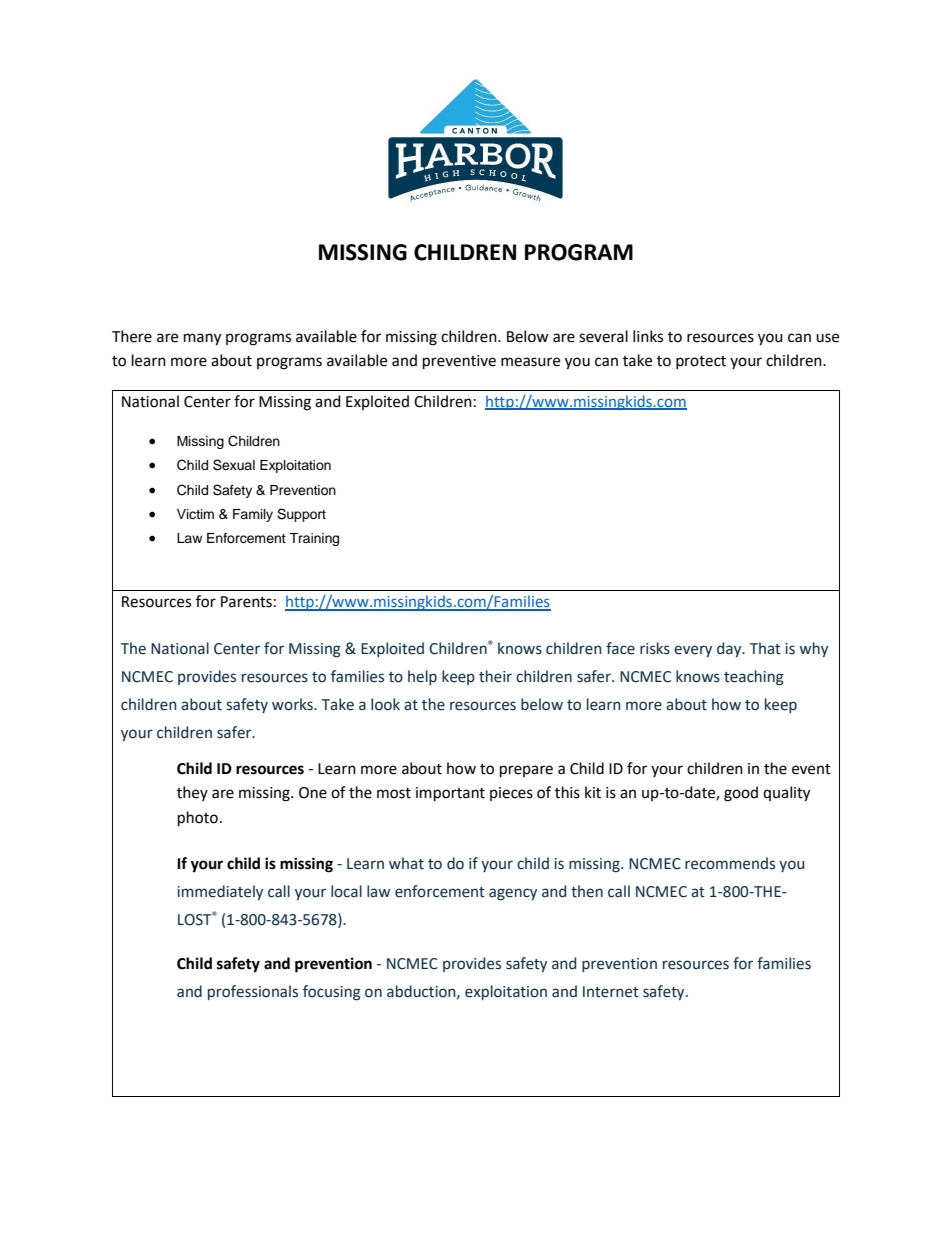  What do you see at coordinates (202, 339) in the screenshot?
I see `many` at bounding box center [202, 339].
